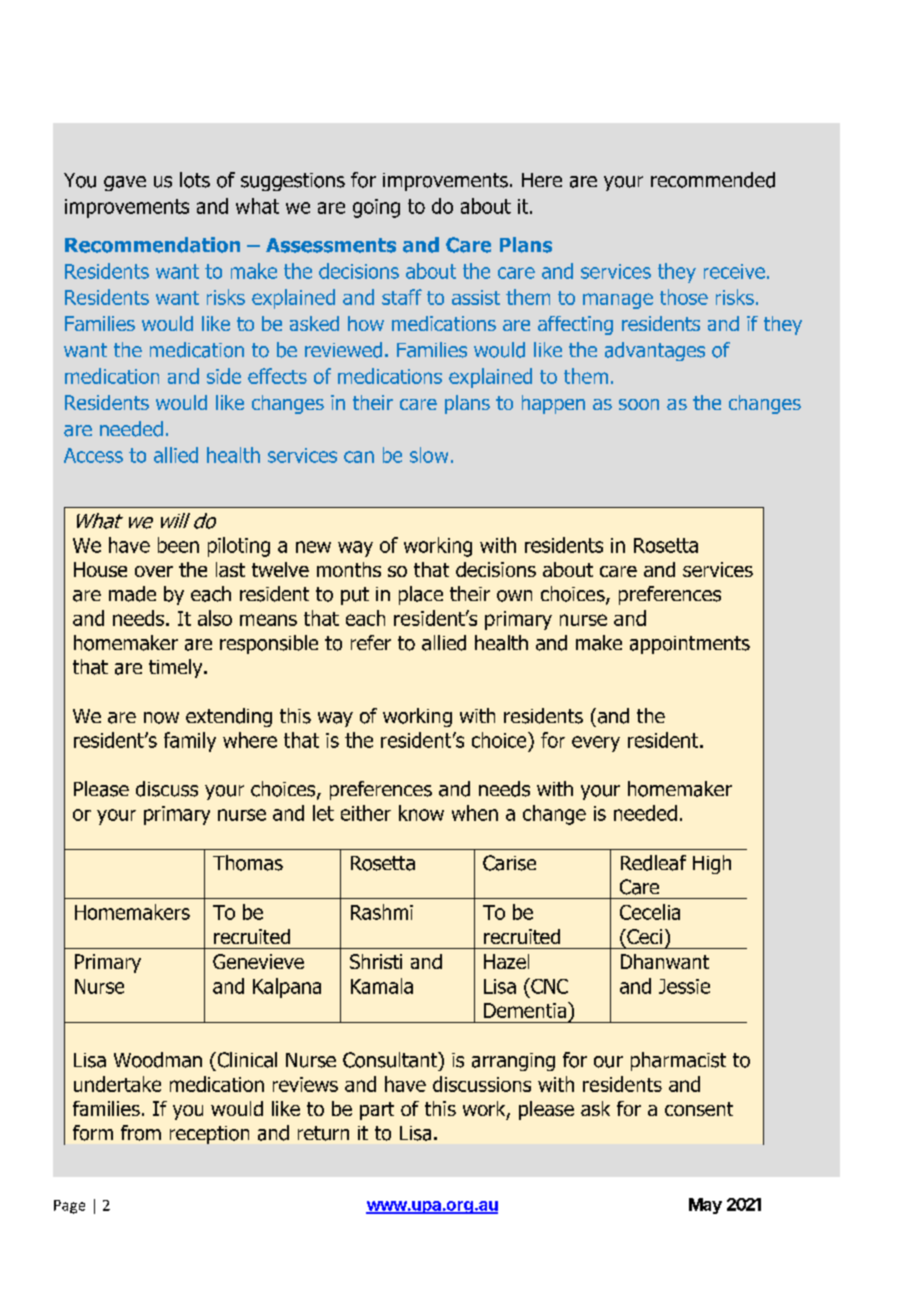  What do you see at coordinates (177, 668) in the document?
I see `timely` at bounding box center [177, 668].
